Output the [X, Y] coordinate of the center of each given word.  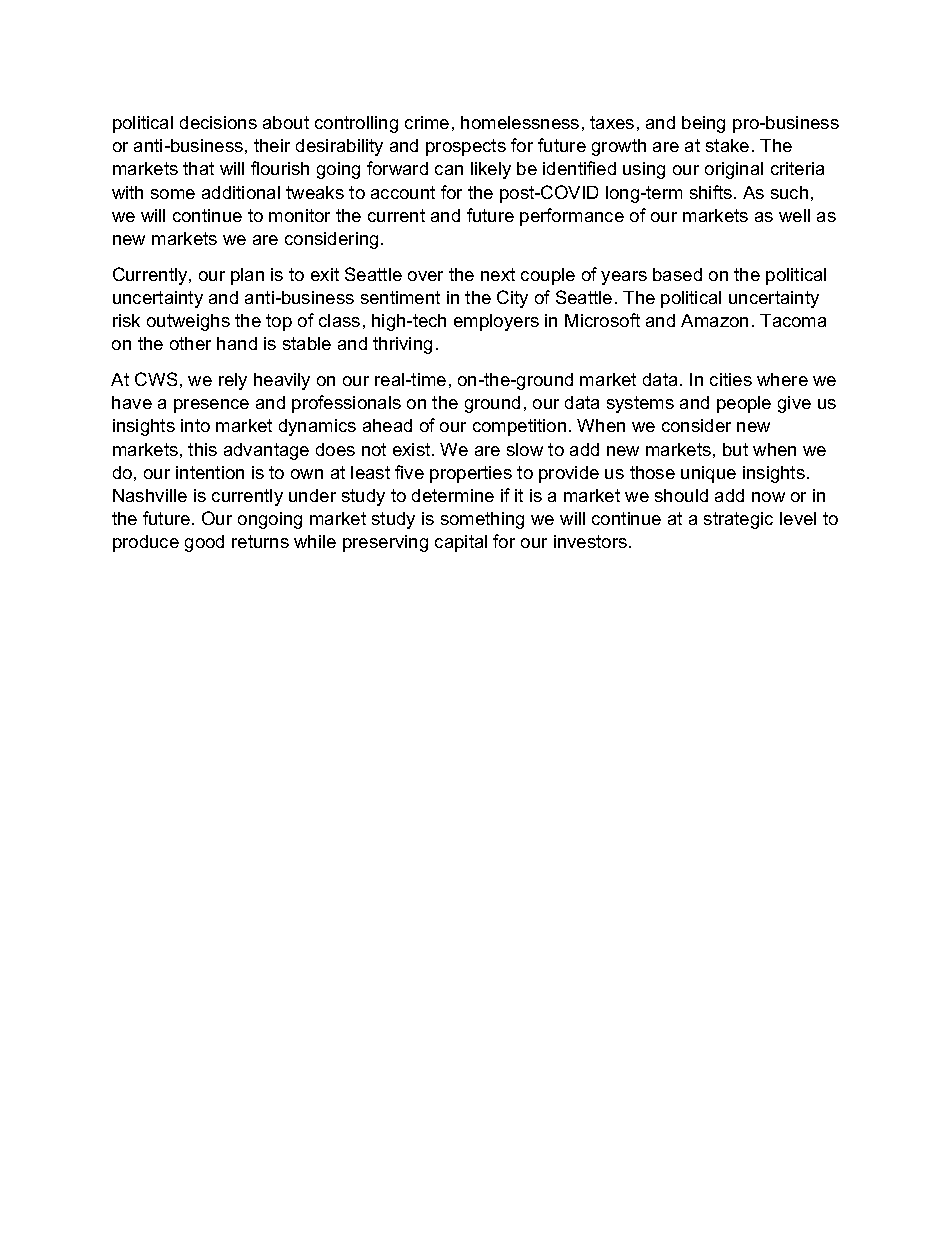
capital [461, 543]
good [204, 543]
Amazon [714, 320]
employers [496, 322]
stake [727, 145]
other [190, 343]
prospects [466, 147]
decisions [218, 122]
